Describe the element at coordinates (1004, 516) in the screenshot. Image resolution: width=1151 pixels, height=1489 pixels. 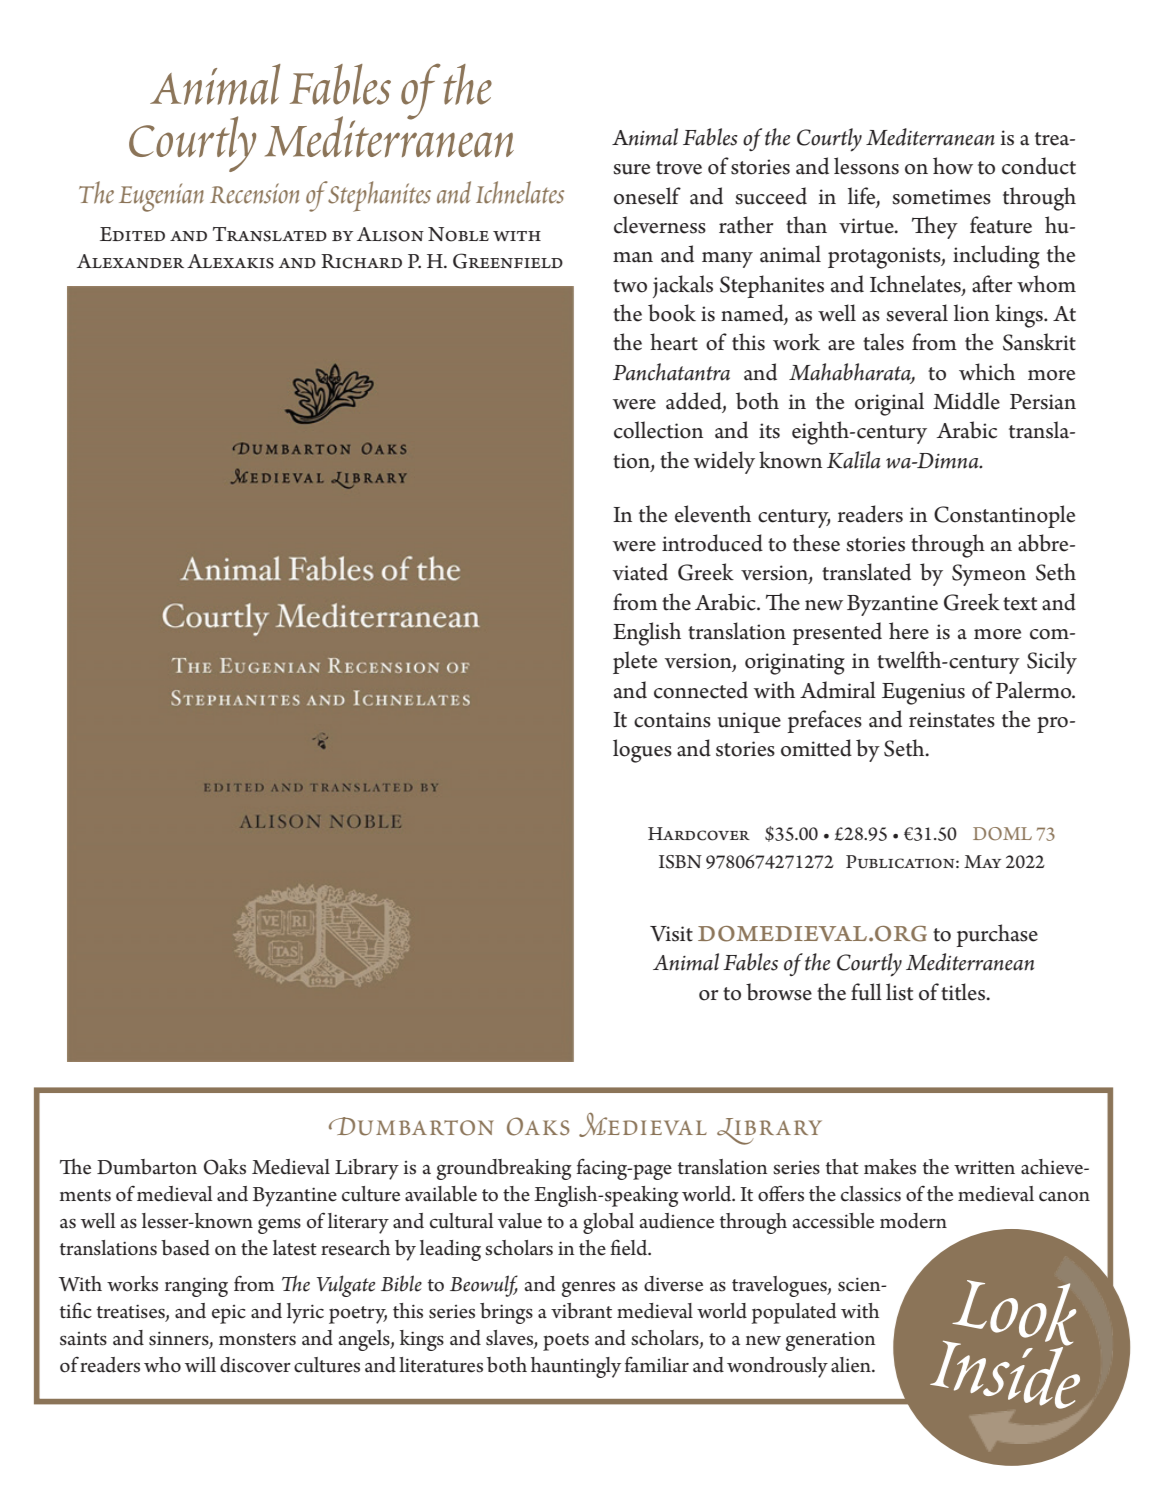
I see `Constantinople` at that location.
